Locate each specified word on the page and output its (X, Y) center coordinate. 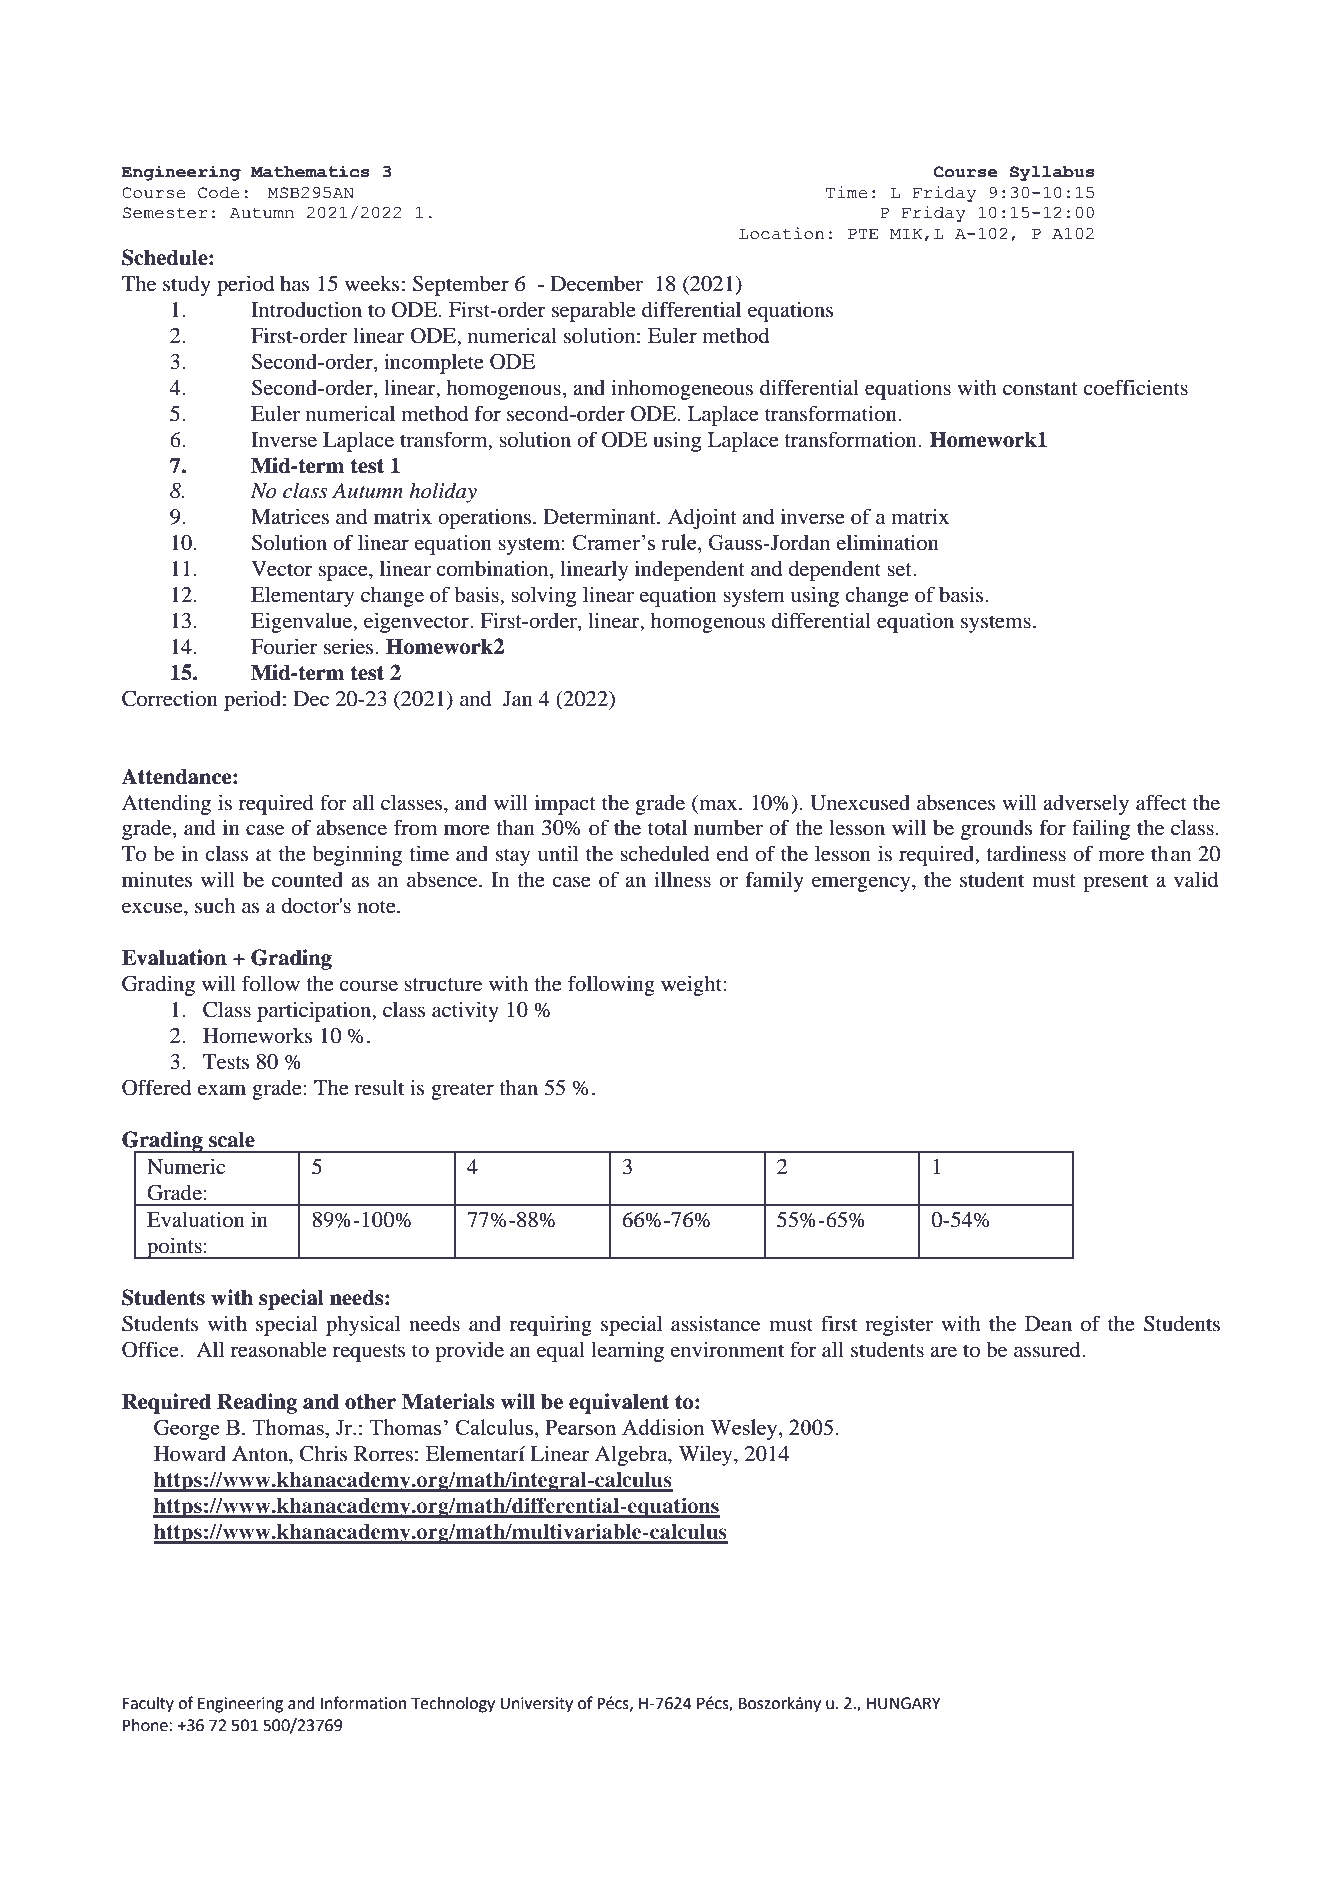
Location (781, 233)
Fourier (284, 646)
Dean (1048, 1324)
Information (363, 1703)
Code (218, 193)
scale (232, 1139)
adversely (1086, 805)
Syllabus (1052, 173)
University (536, 1705)
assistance (715, 1323)
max (719, 804)
